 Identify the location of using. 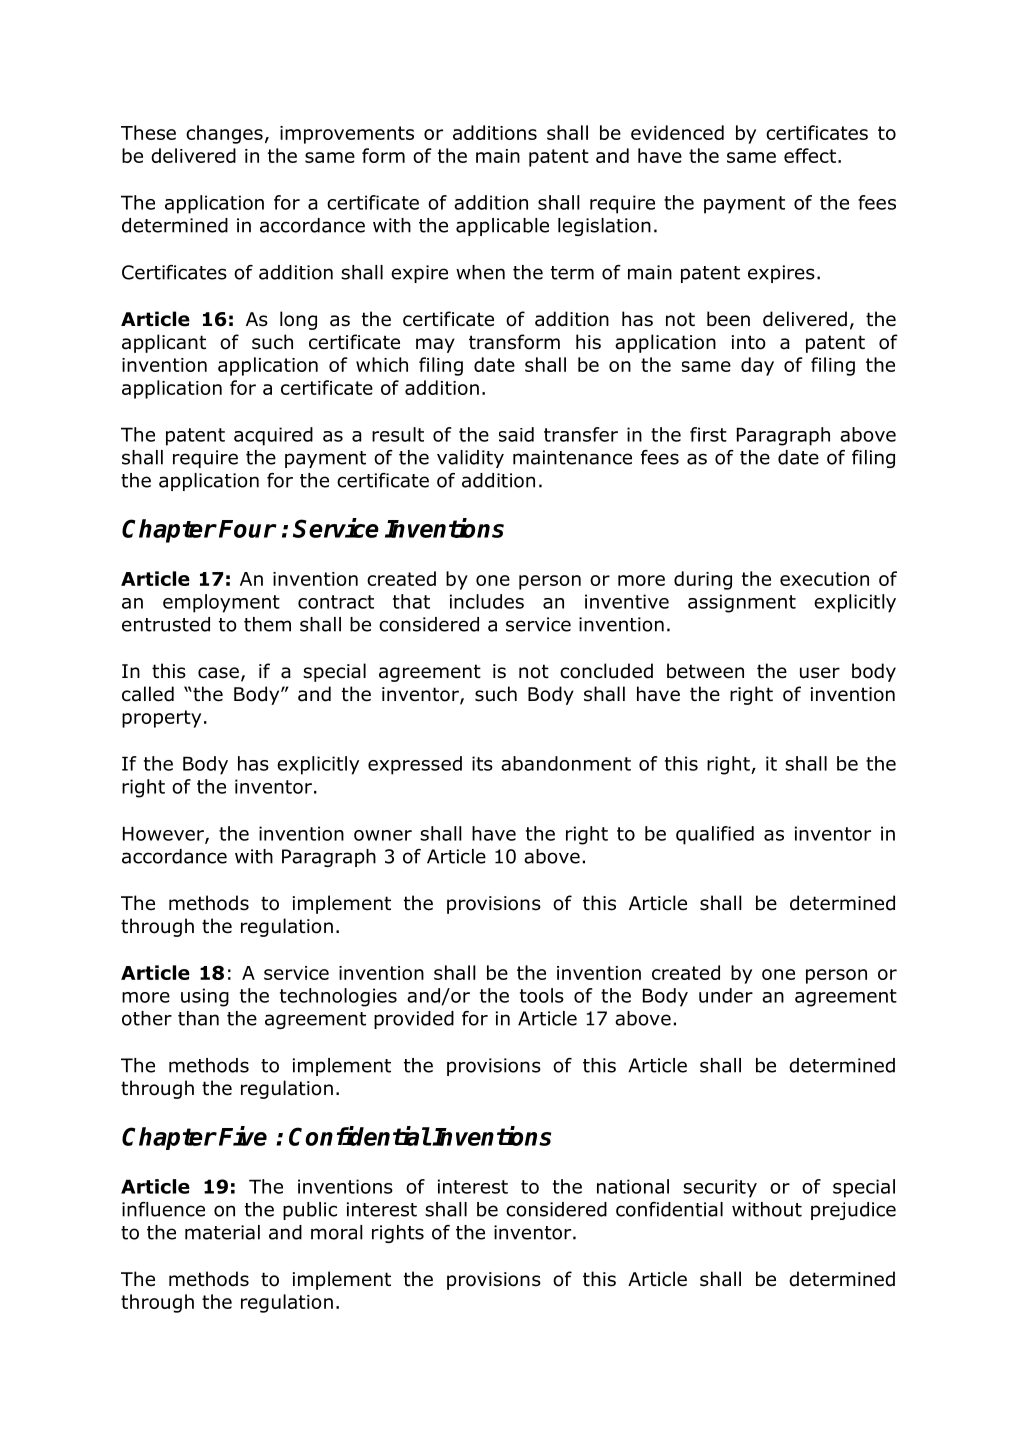
(205, 997).
